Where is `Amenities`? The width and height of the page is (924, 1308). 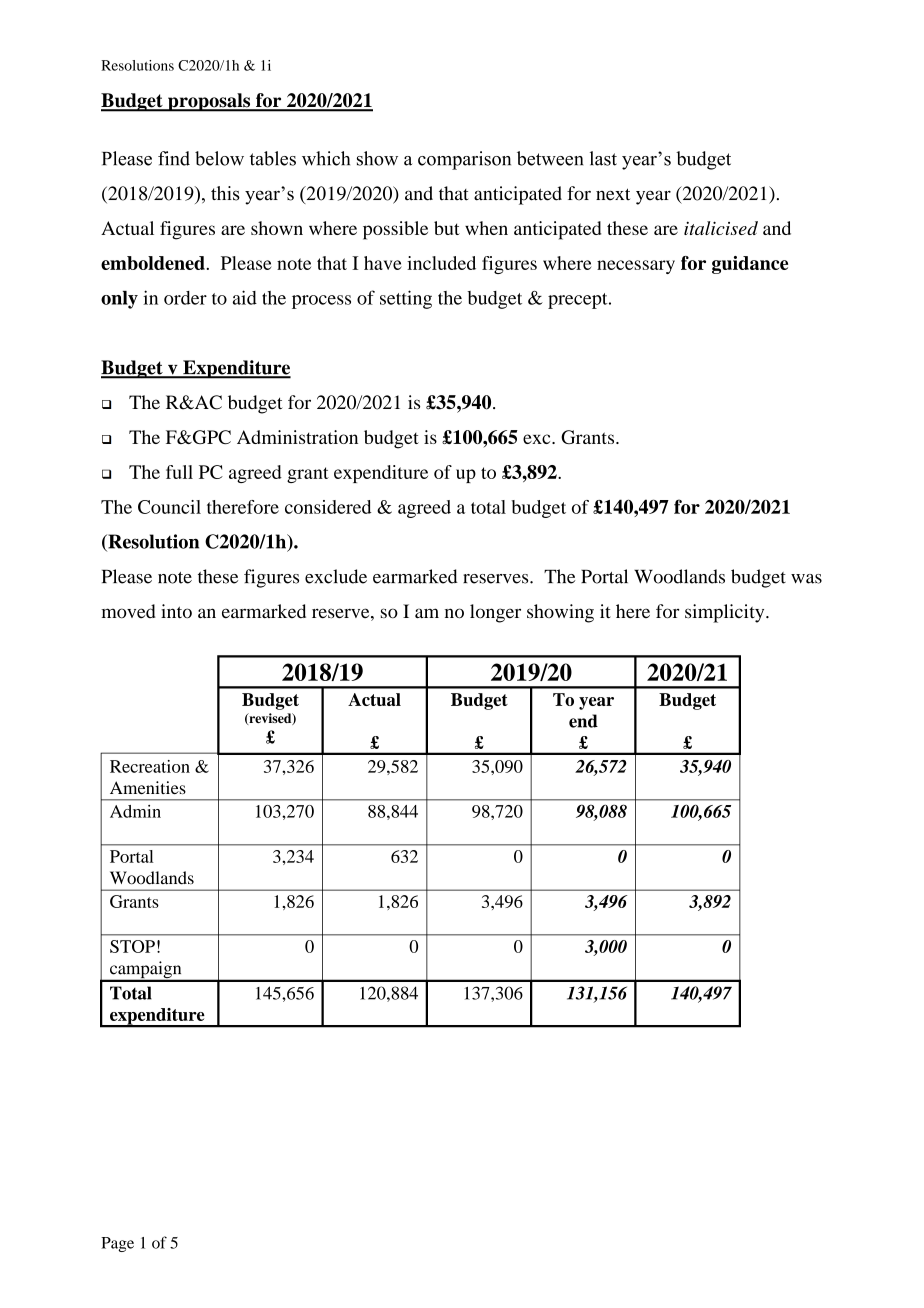
Amenities is located at coordinates (148, 787).
